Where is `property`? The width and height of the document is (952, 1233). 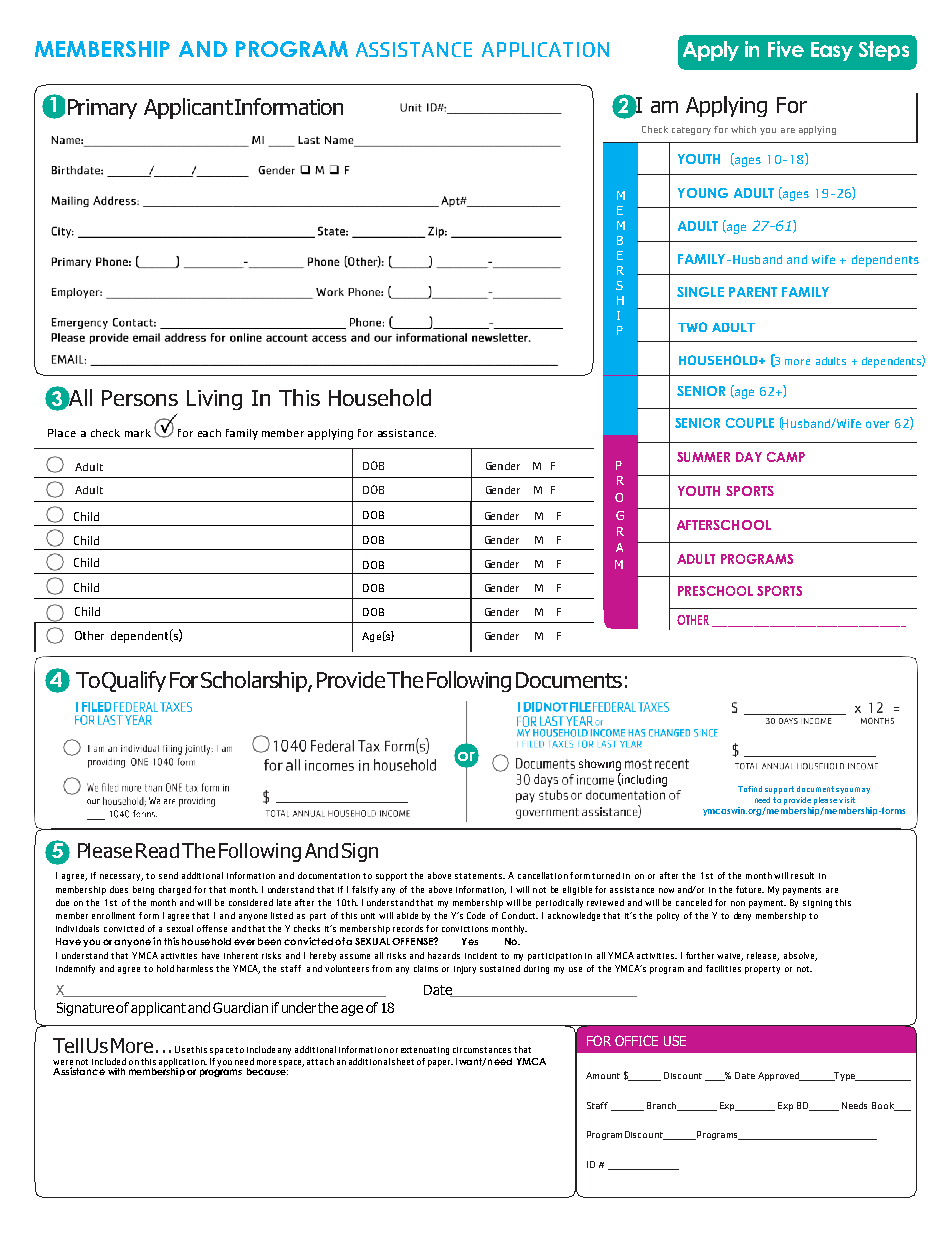
property is located at coordinates (762, 970).
